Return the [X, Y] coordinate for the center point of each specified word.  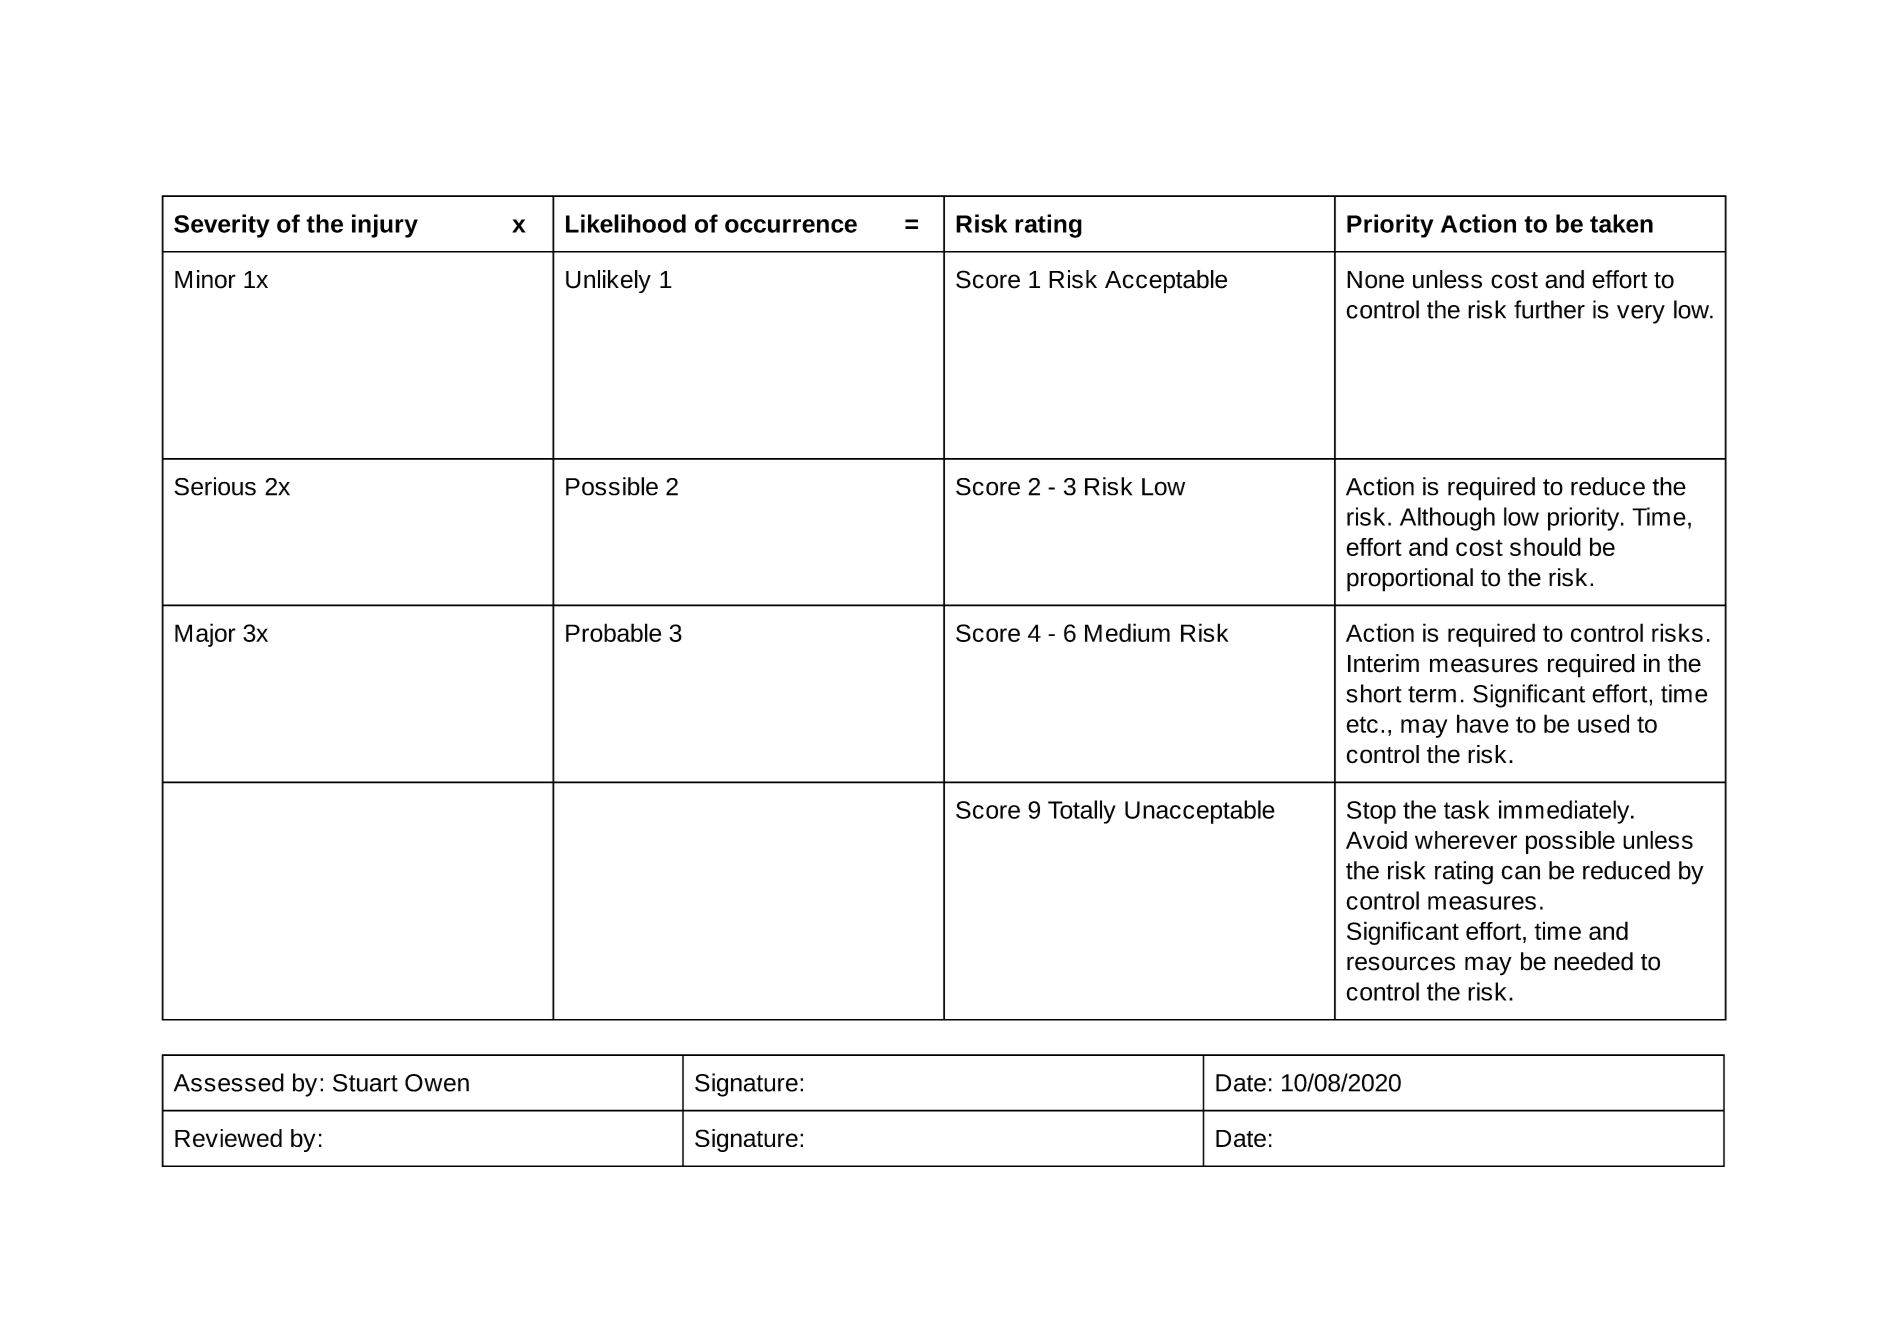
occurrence [791, 226]
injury [385, 226]
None [1375, 280]
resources [1401, 963]
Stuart [365, 1083]
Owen [437, 1083]
